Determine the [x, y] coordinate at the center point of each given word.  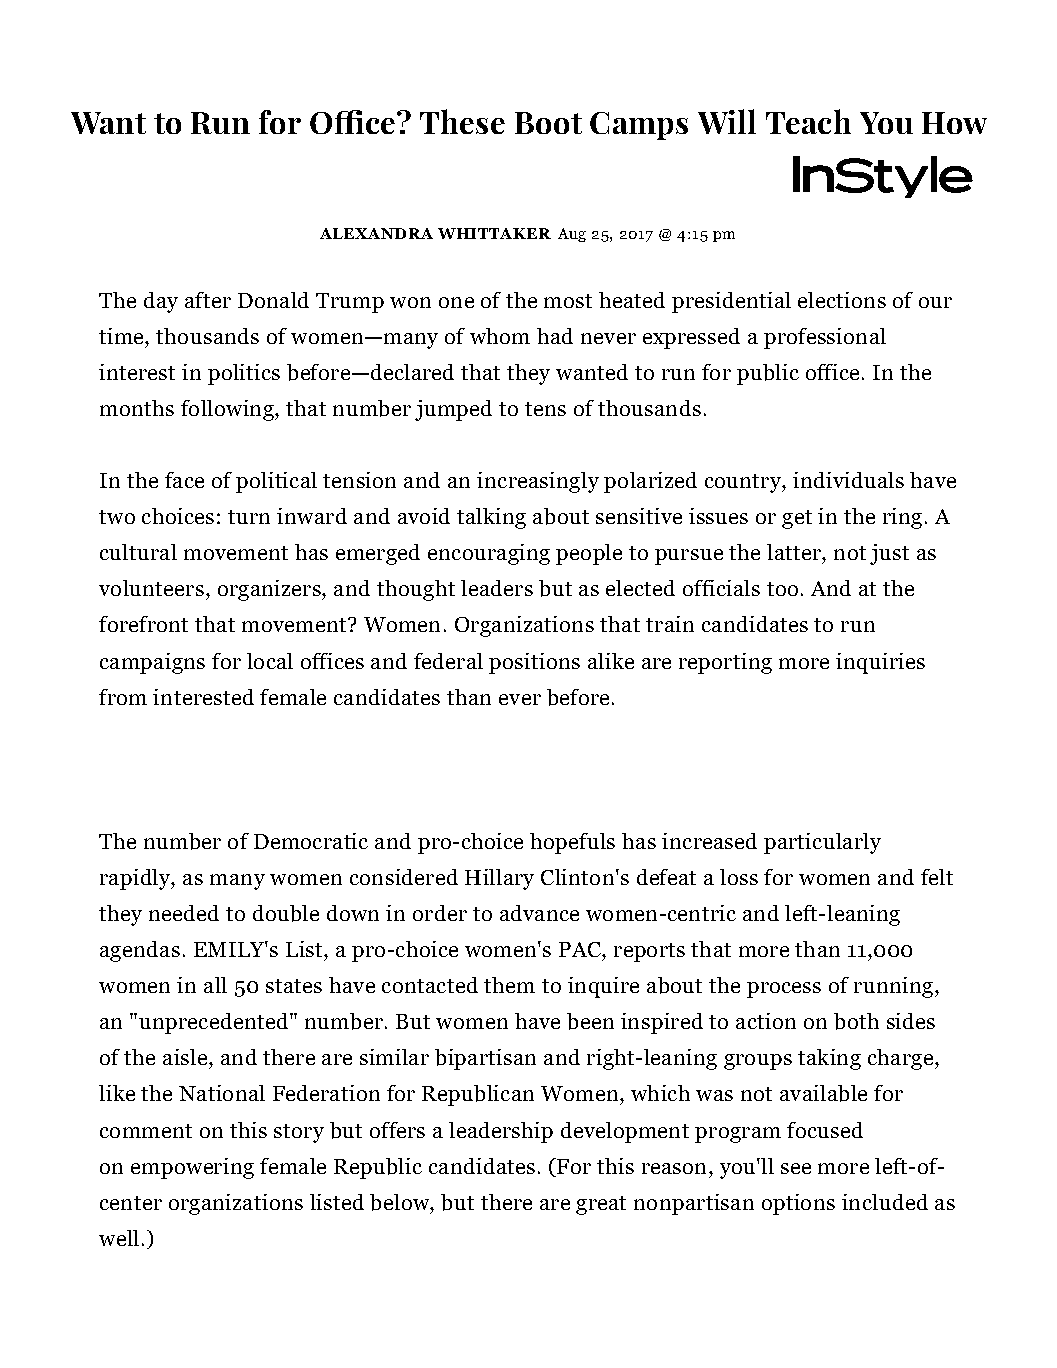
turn [249, 517]
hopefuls [572, 843]
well [119, 1238]
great [601, 1205]
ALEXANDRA [376, 233]
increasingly [538, 482]
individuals [848, 480]
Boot [548, 123]
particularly [822, 843]
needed [184, 913]
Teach [808, 121]
